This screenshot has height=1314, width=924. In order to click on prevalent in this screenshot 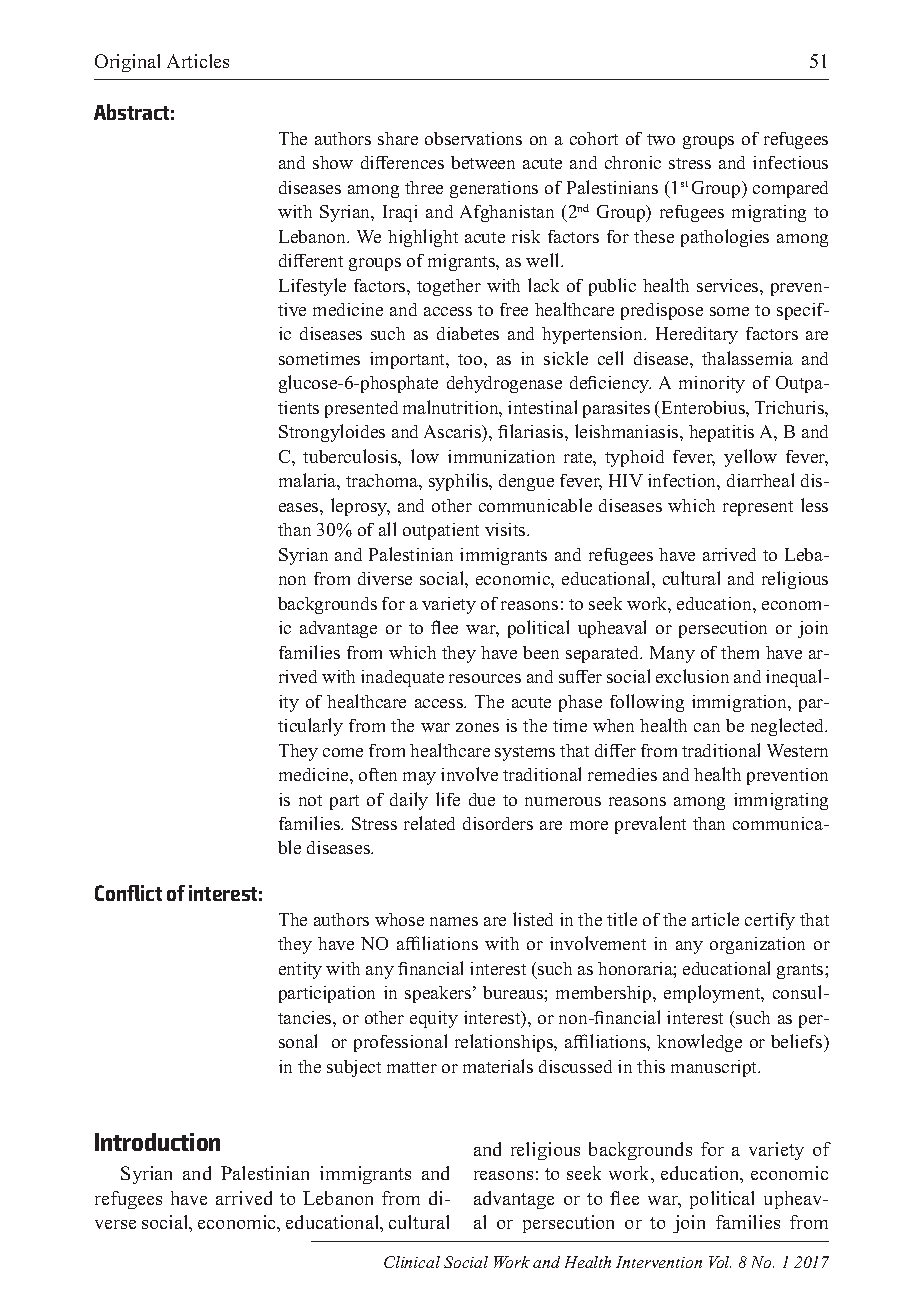, I will do `click(650, 825)`.
